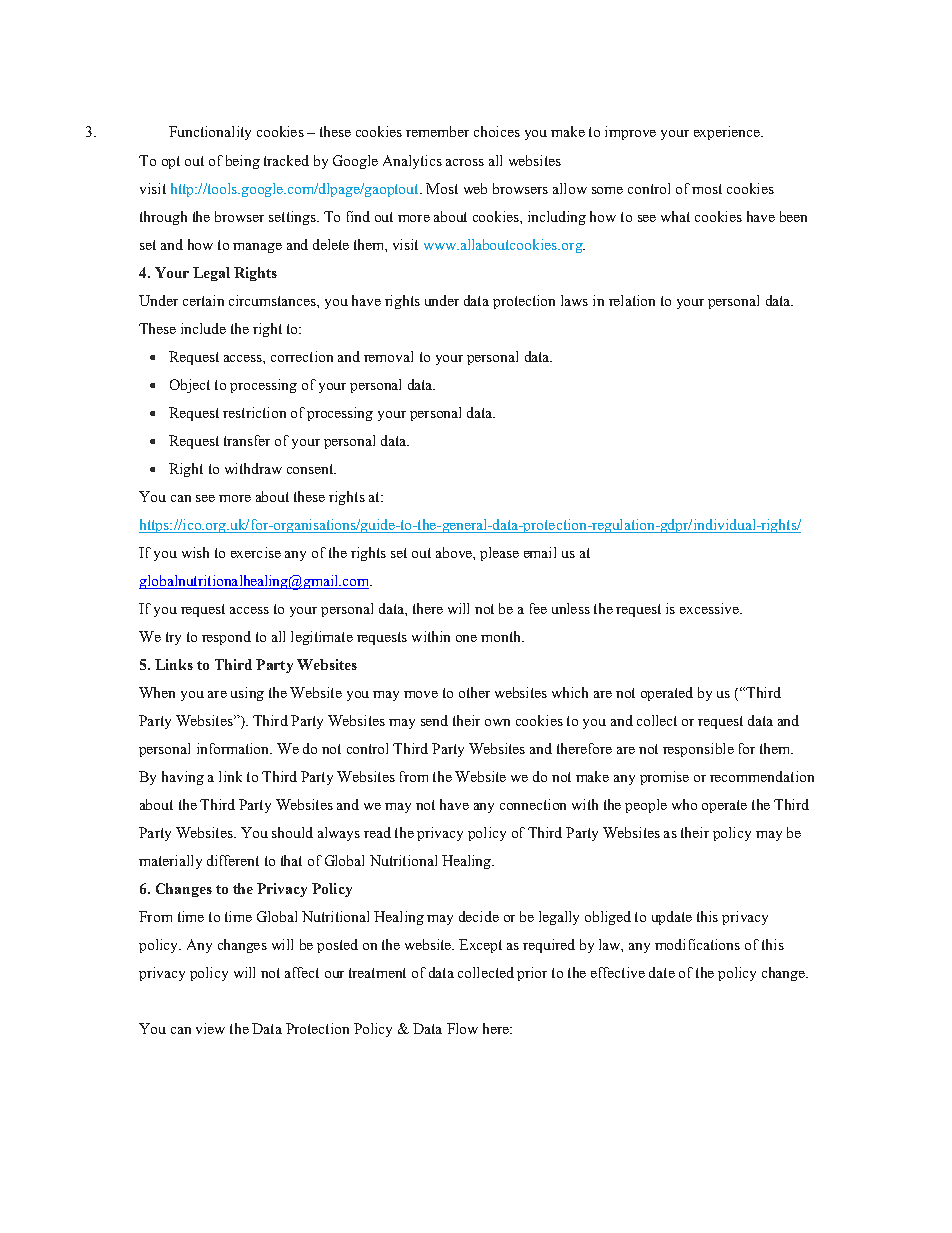 This screenshot has height=1233, width=952. What do you see at coordinates (465, 162) in the screenshot?
I see `across` at bounding box center [465, 162].
